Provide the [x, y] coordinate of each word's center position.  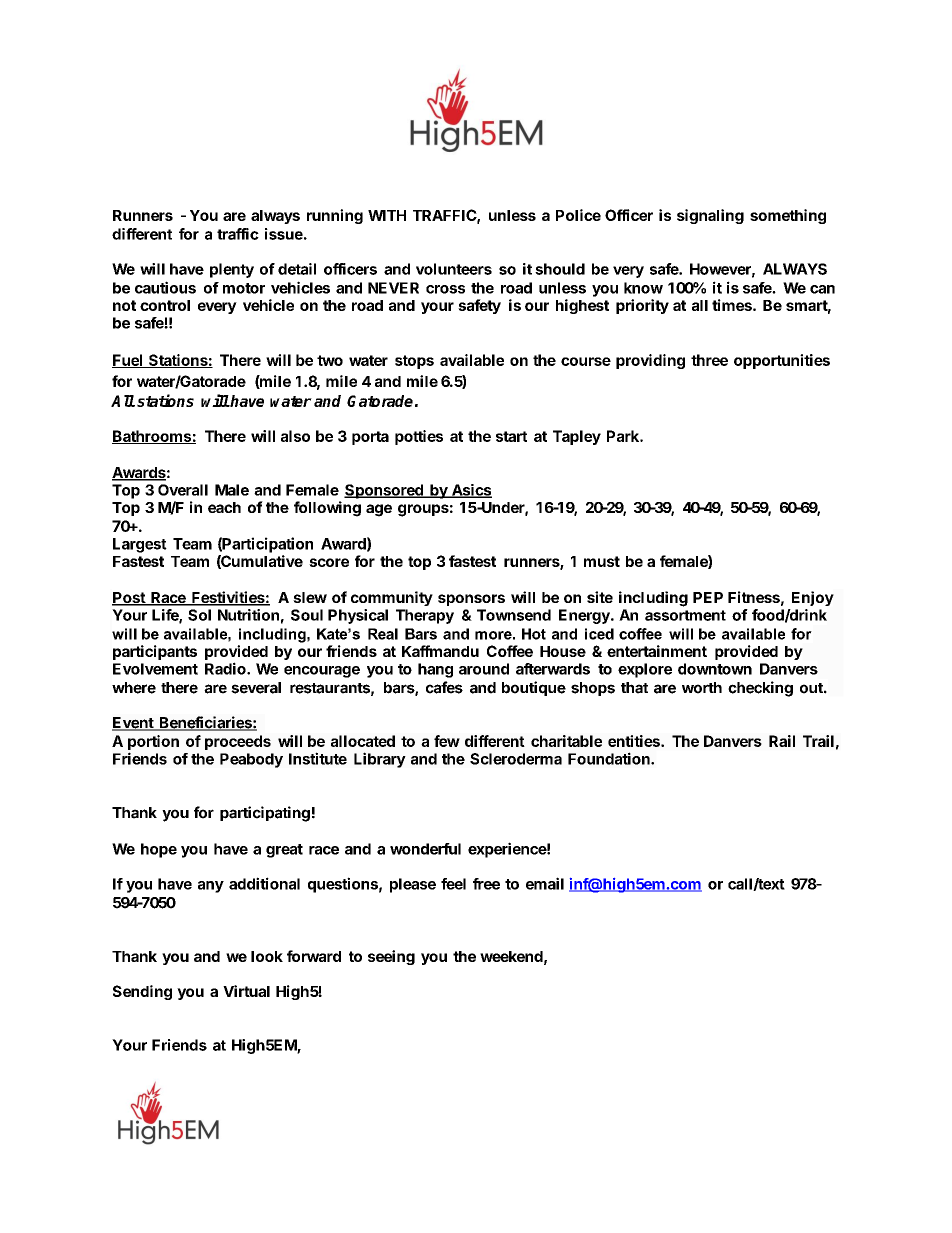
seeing [391, 957]
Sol [199, 615]
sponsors [471, 600]
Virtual [246, 991]
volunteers [454, 269]
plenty [232, 270]
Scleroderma [516, 759]
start [511, 436]
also [295, 436]
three [709, 360]
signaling [710, 216]
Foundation [610, 758]
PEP [708, 597]
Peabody [251, 760]
